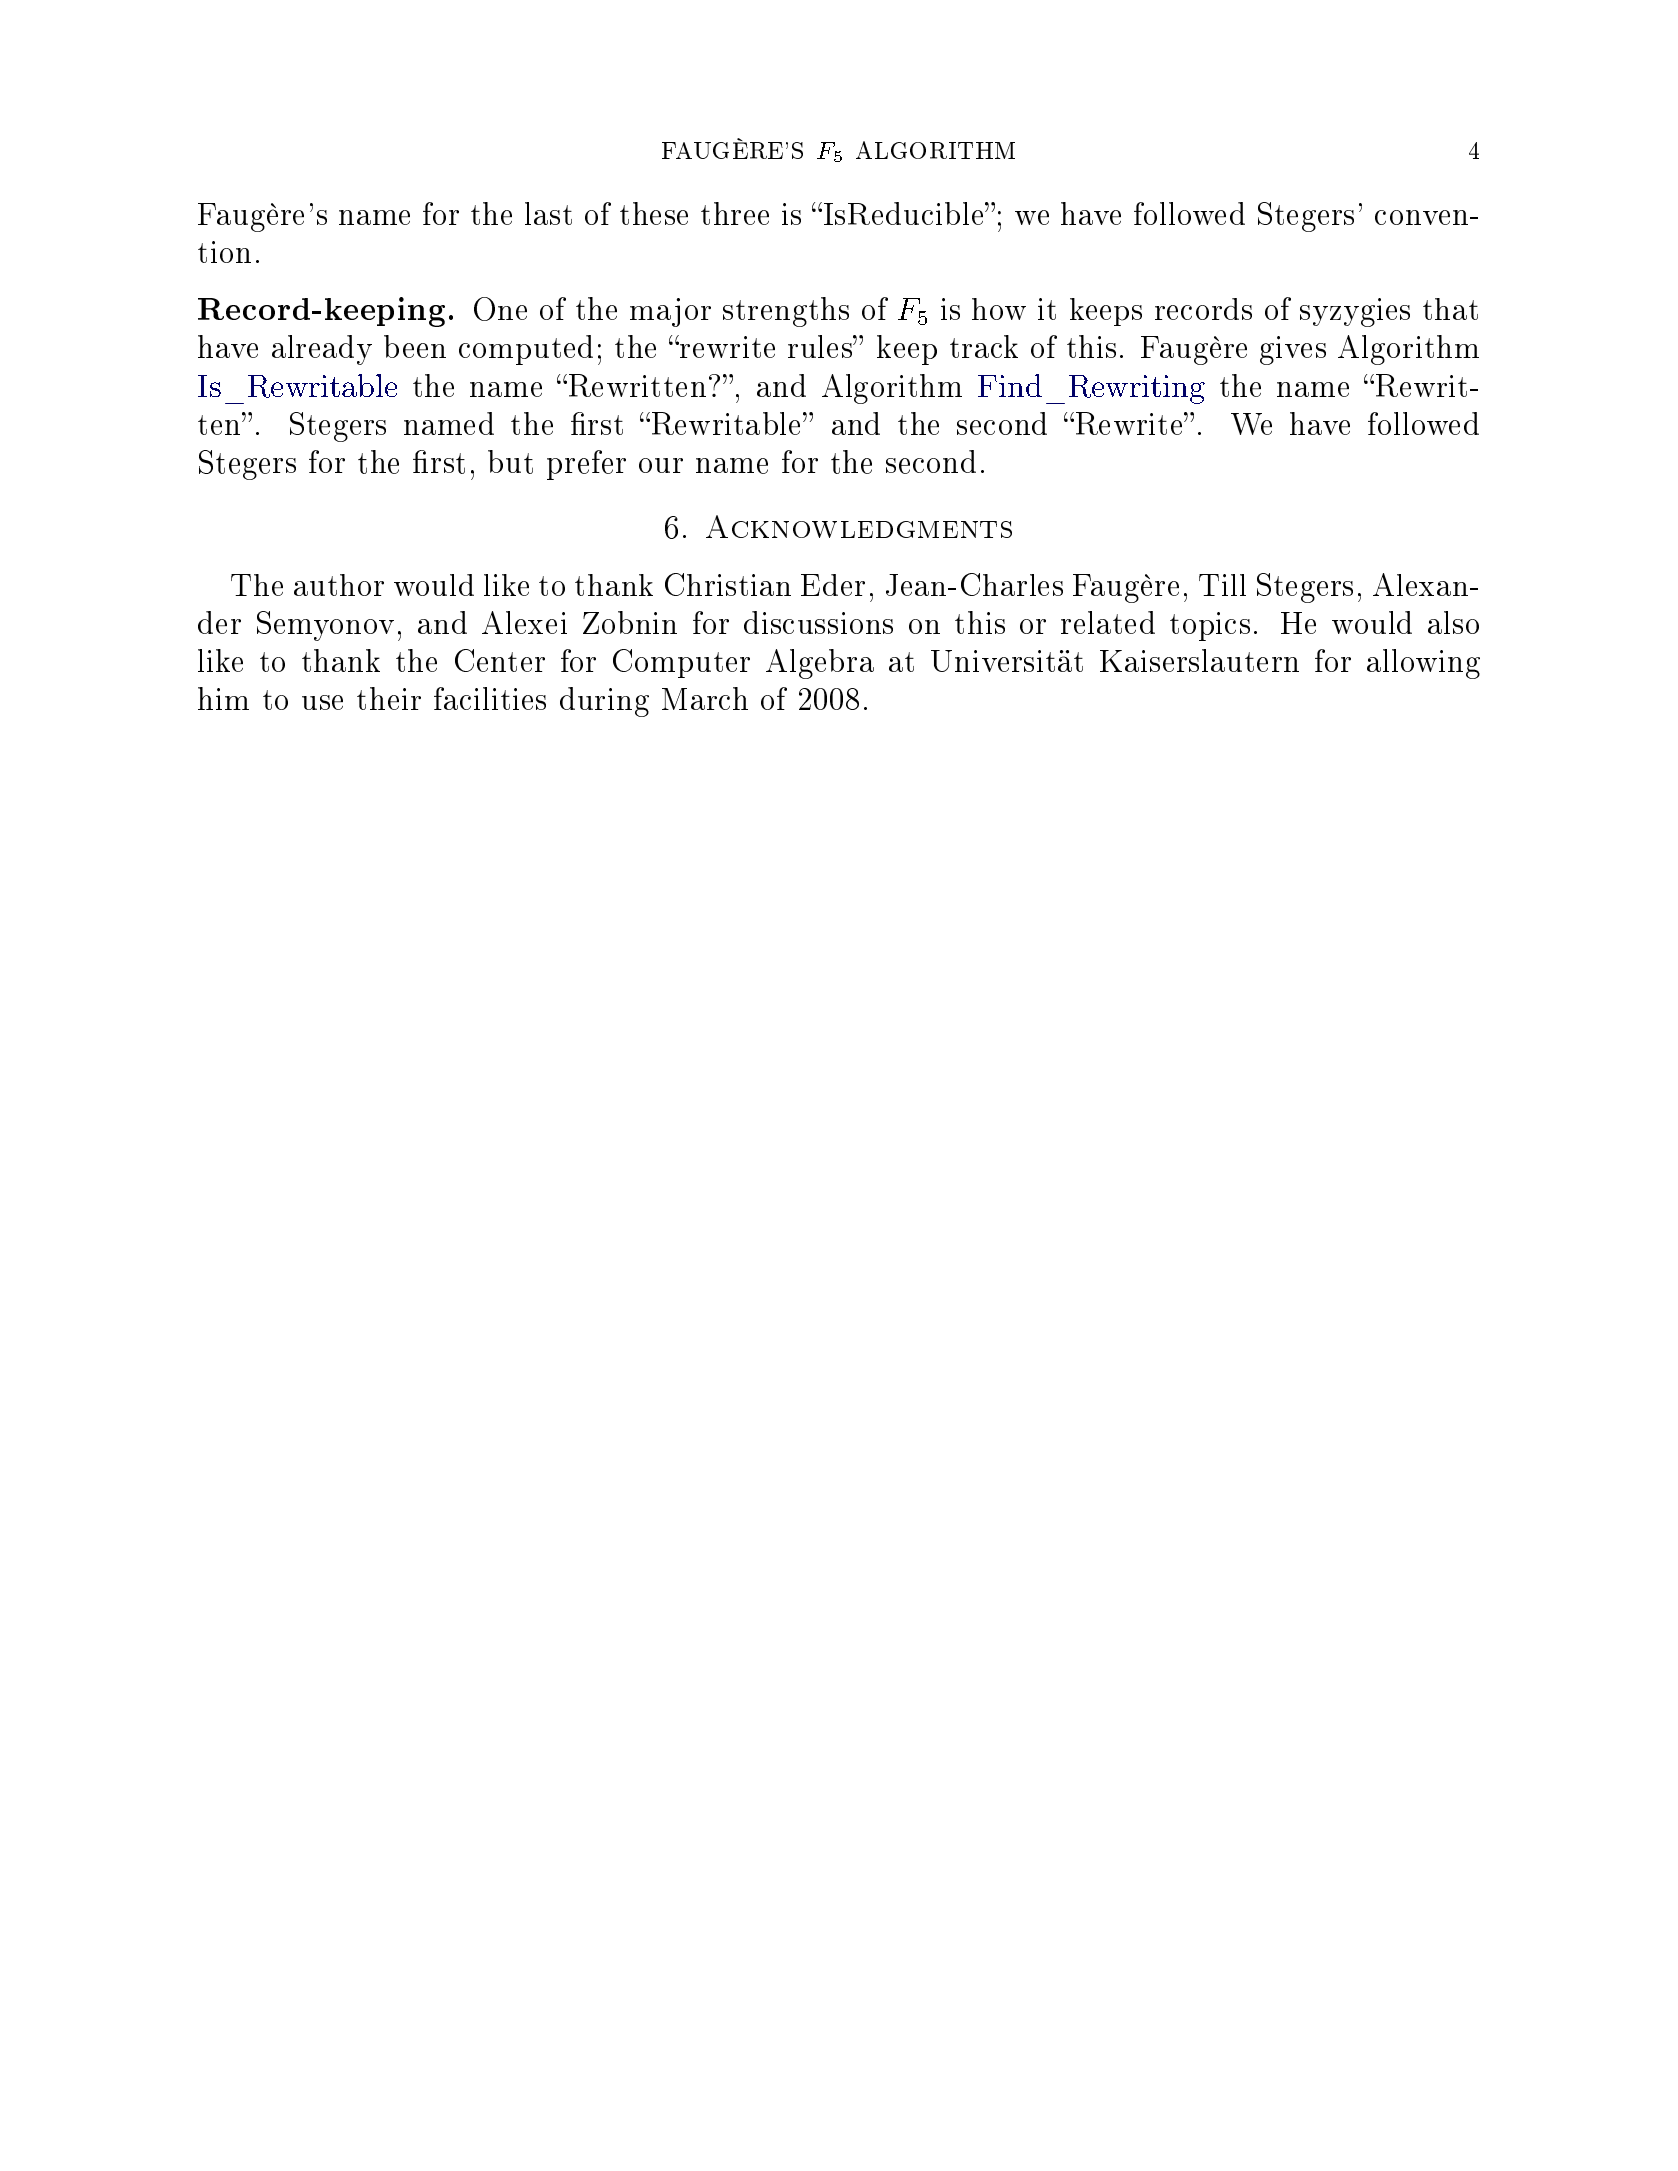  What do you see at coordinates (389, 698) in the screenshot?
I see `their` at bounding box center [389, 698].
